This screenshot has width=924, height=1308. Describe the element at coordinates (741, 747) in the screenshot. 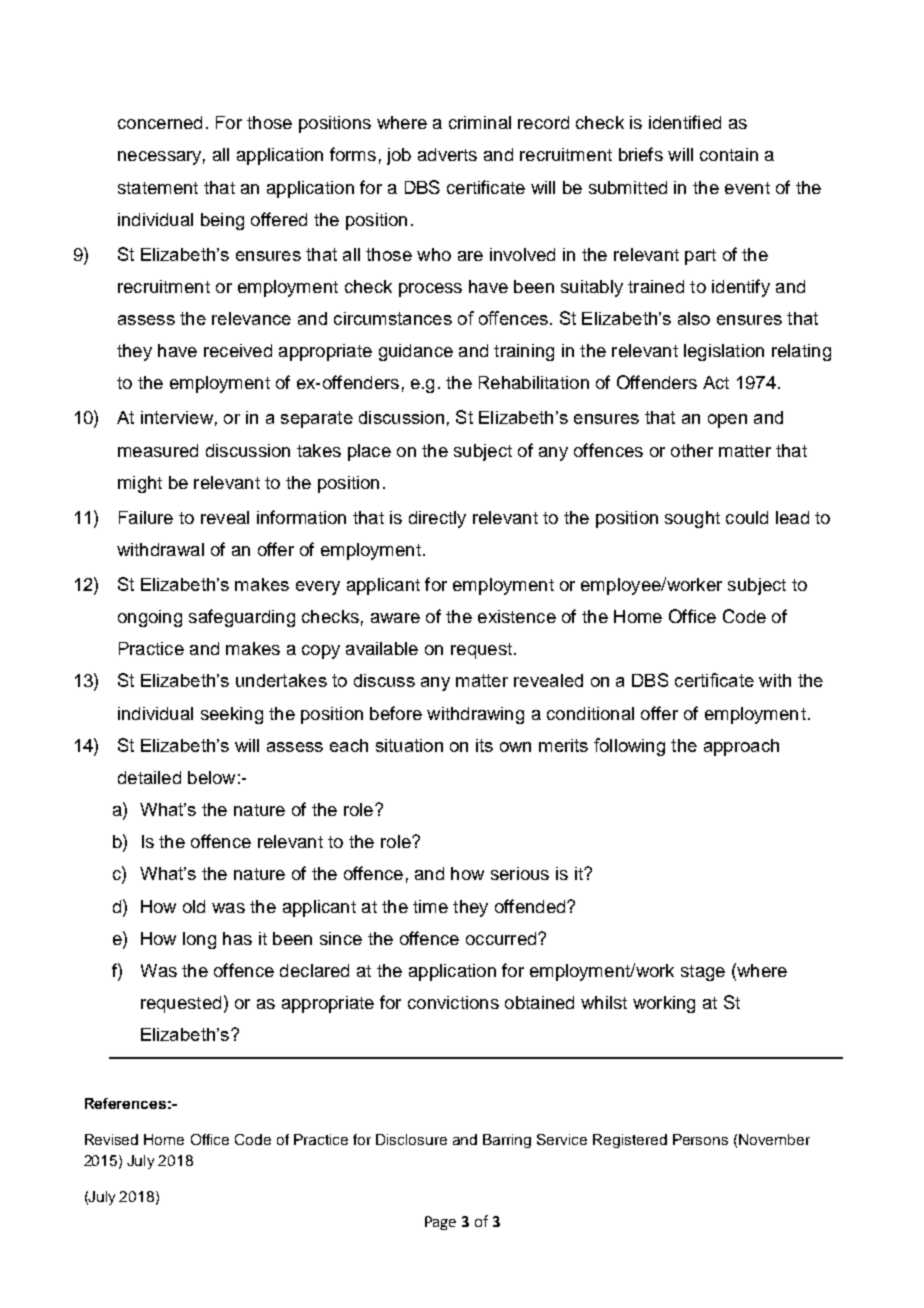

I see `approach` at that location.
